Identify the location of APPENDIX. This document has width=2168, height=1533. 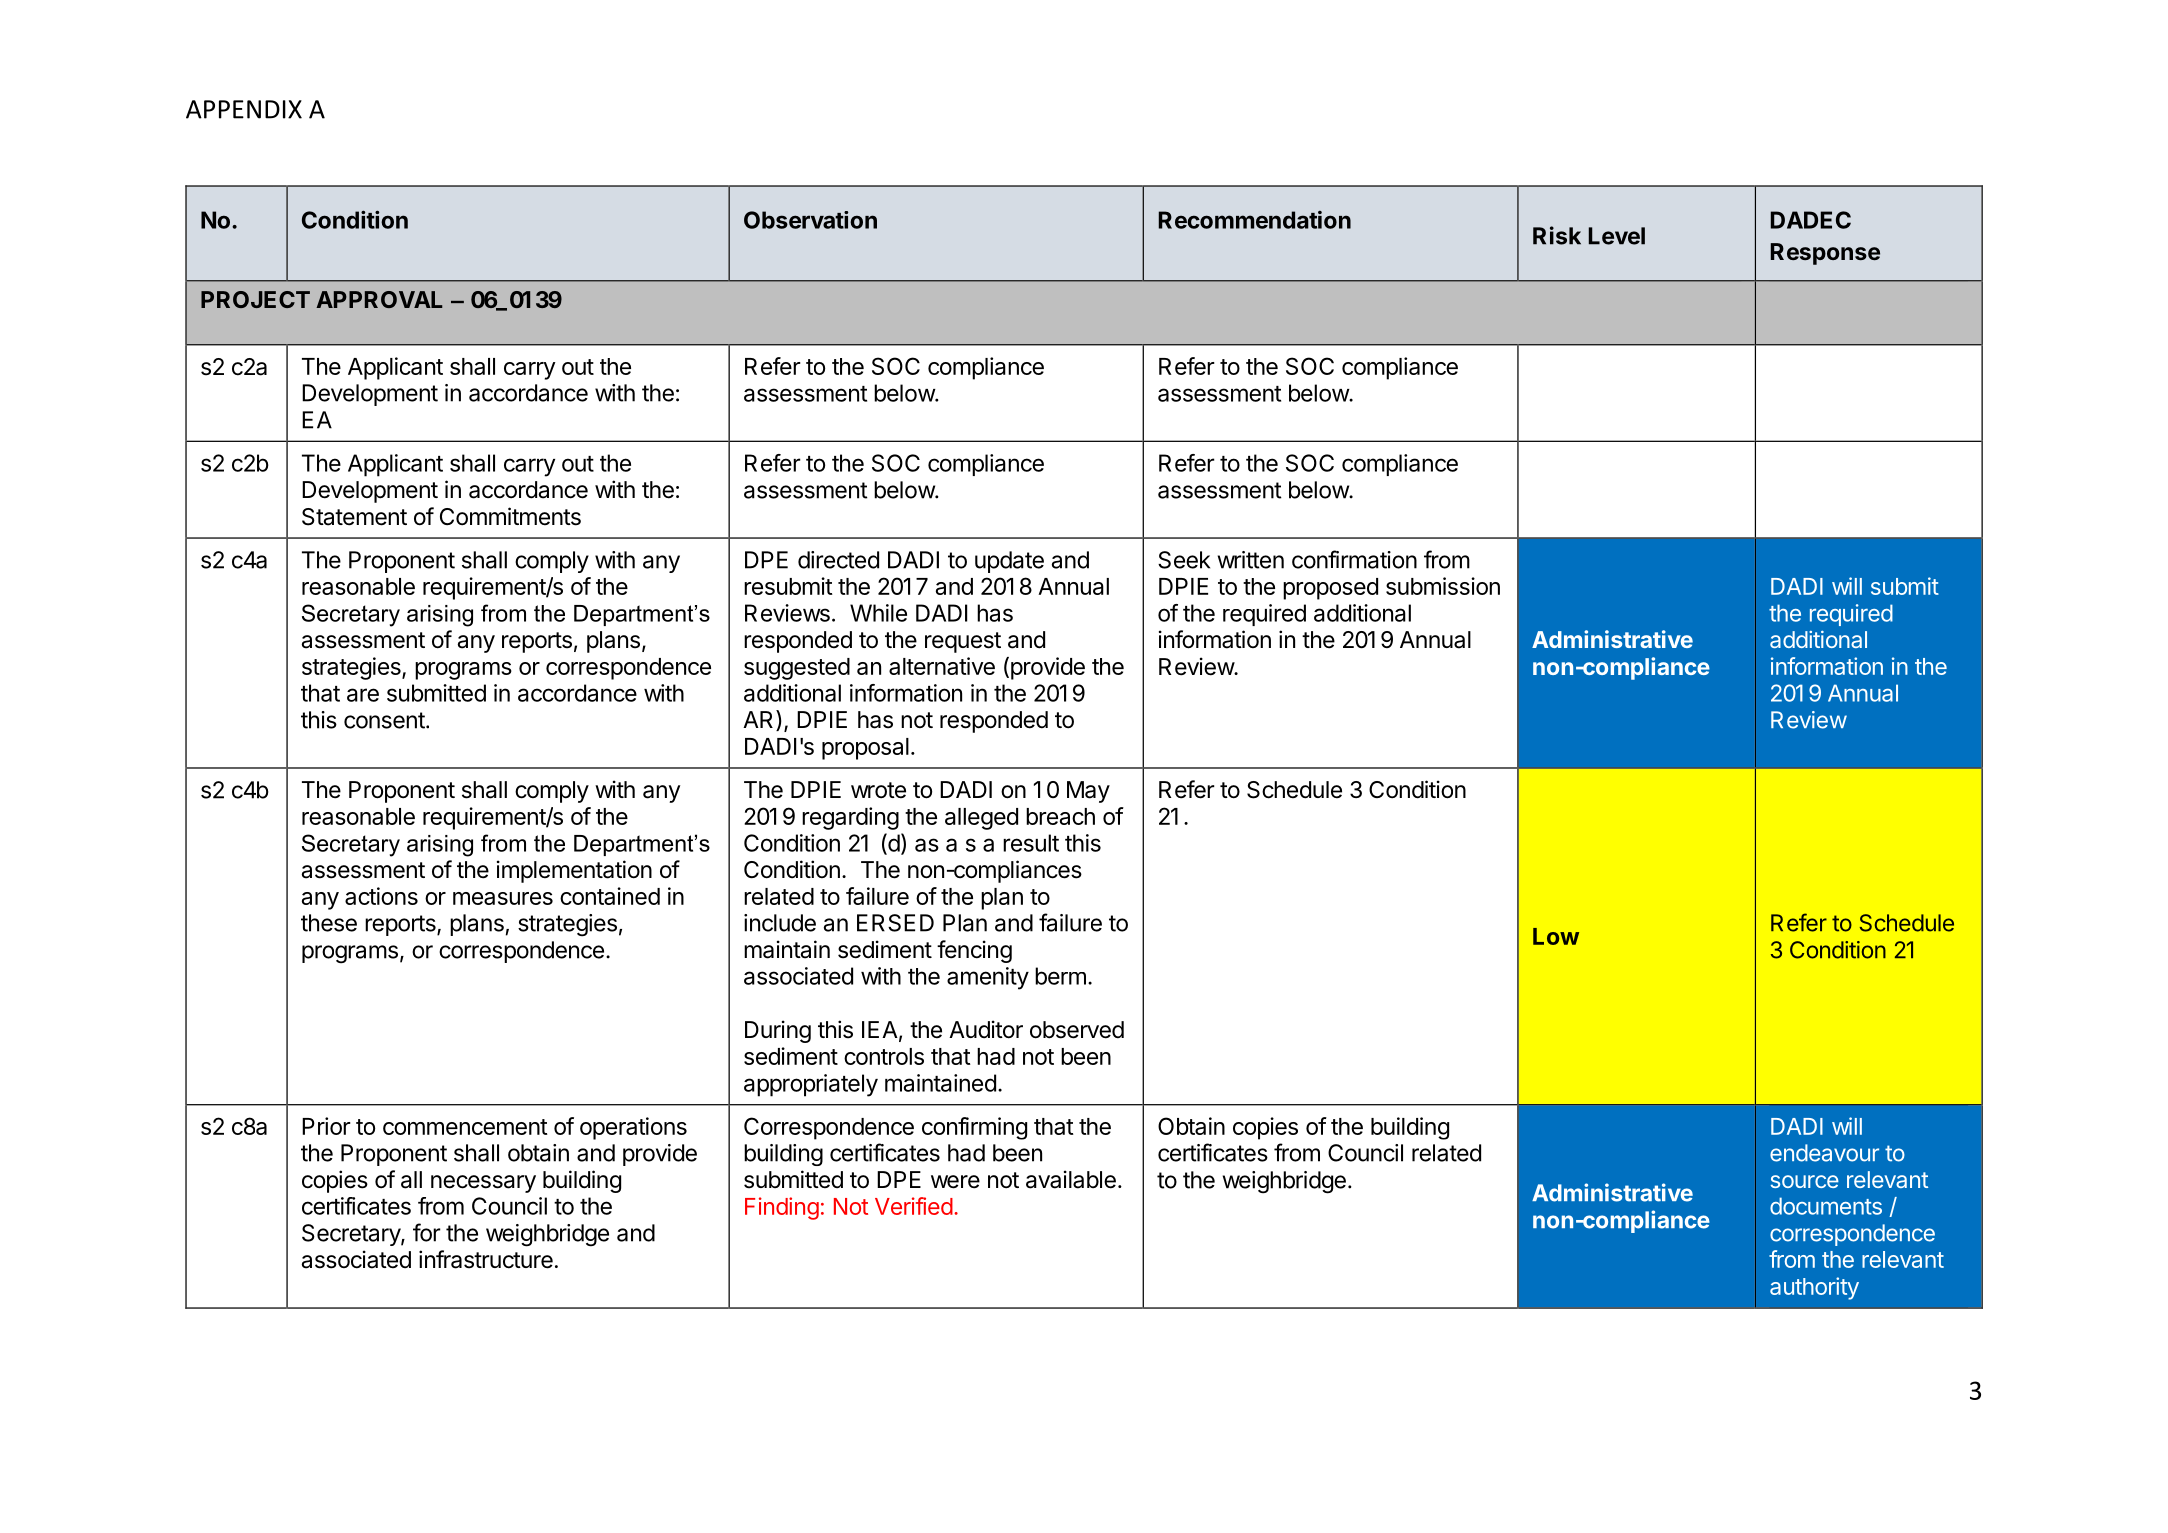
(244, 109).
